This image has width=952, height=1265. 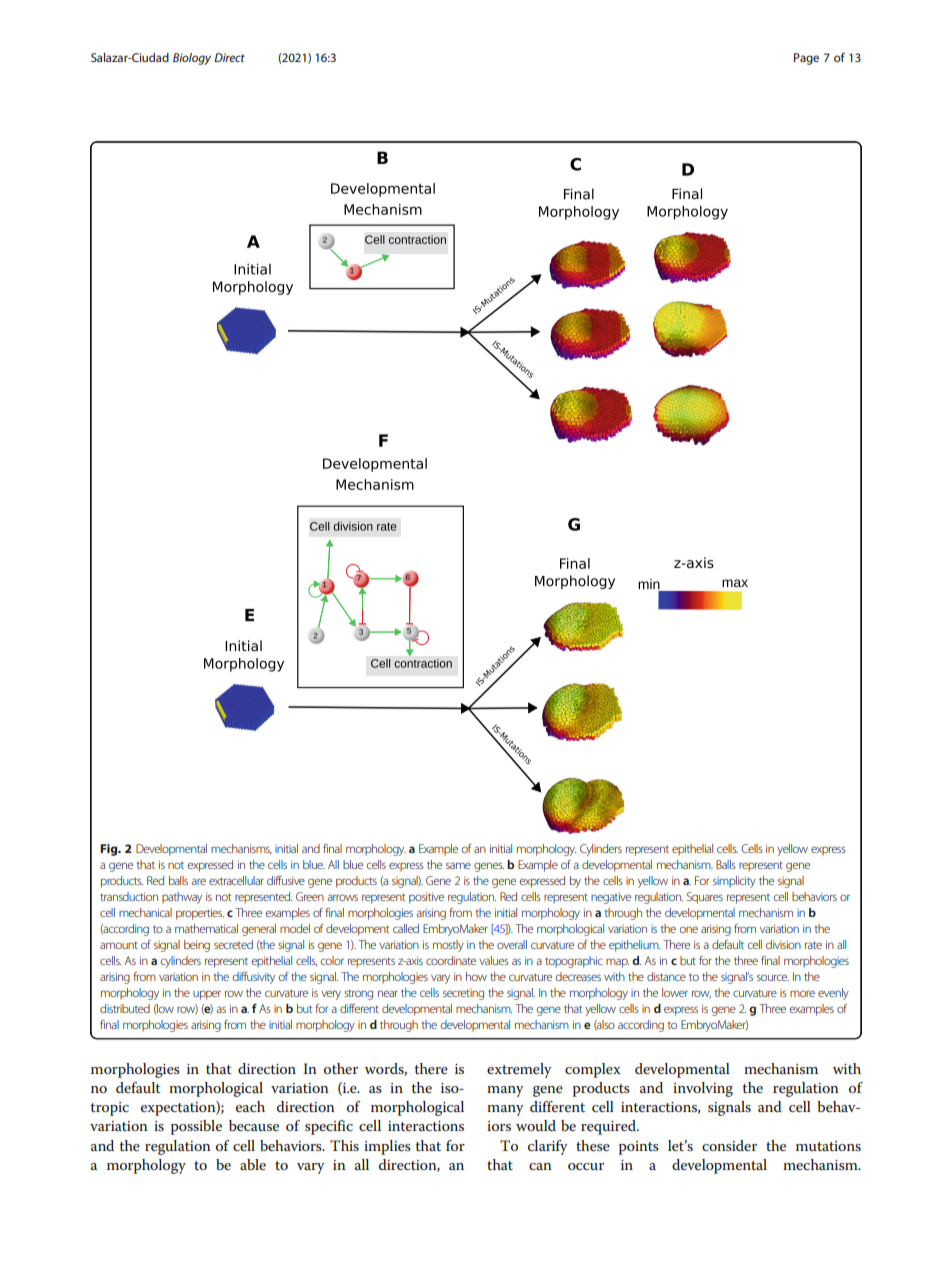 I want to click on Biology, so click(x=192, y=59).
